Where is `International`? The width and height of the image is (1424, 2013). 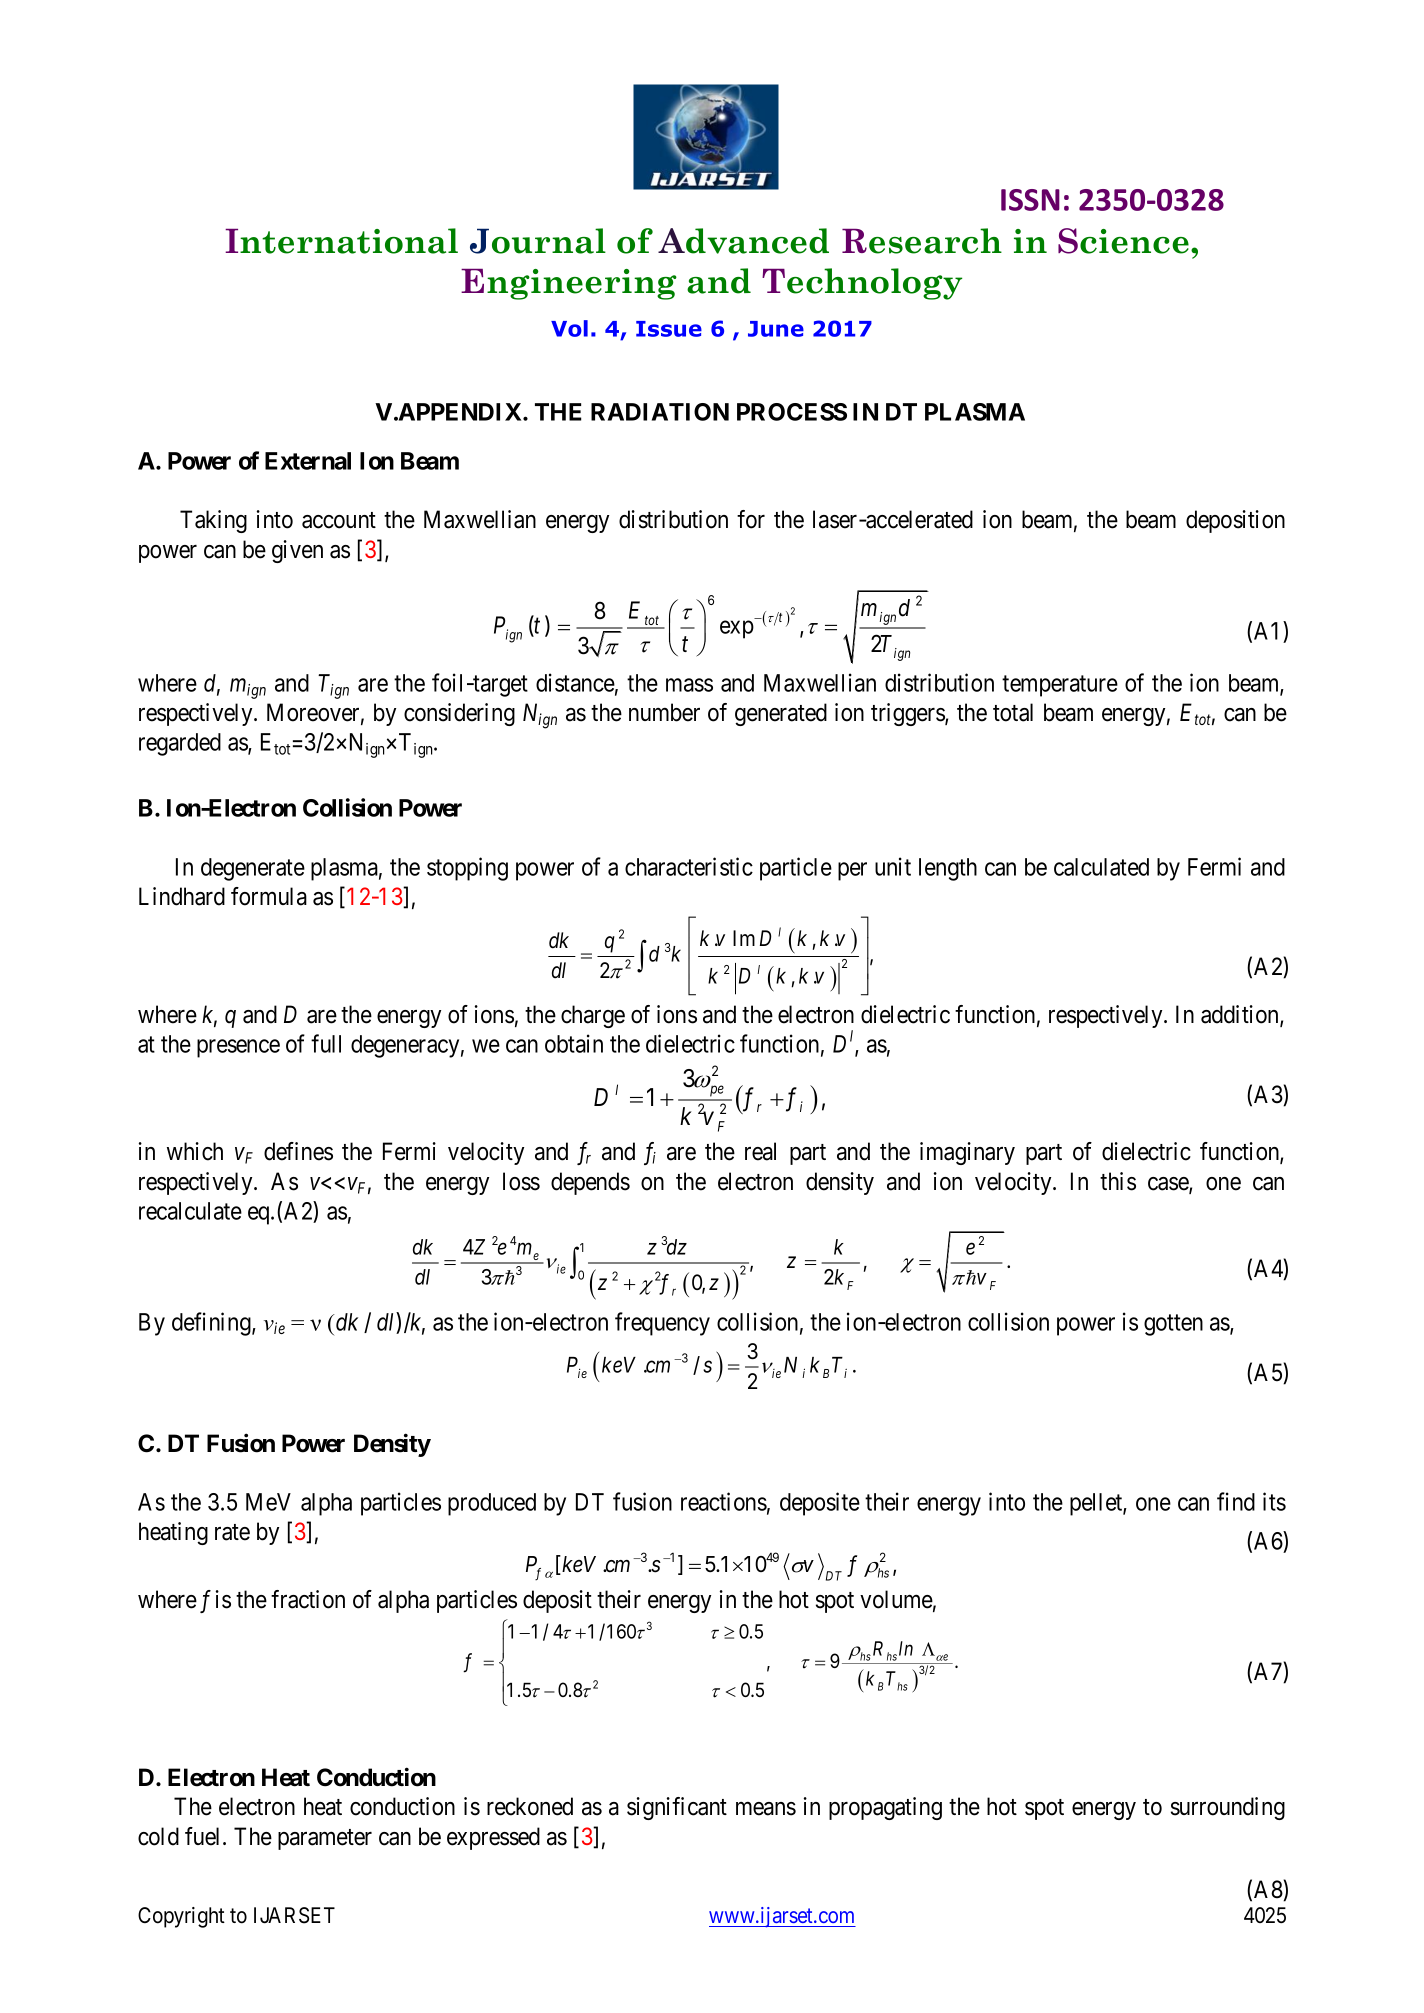
International is located at coordinates (341, 241).
